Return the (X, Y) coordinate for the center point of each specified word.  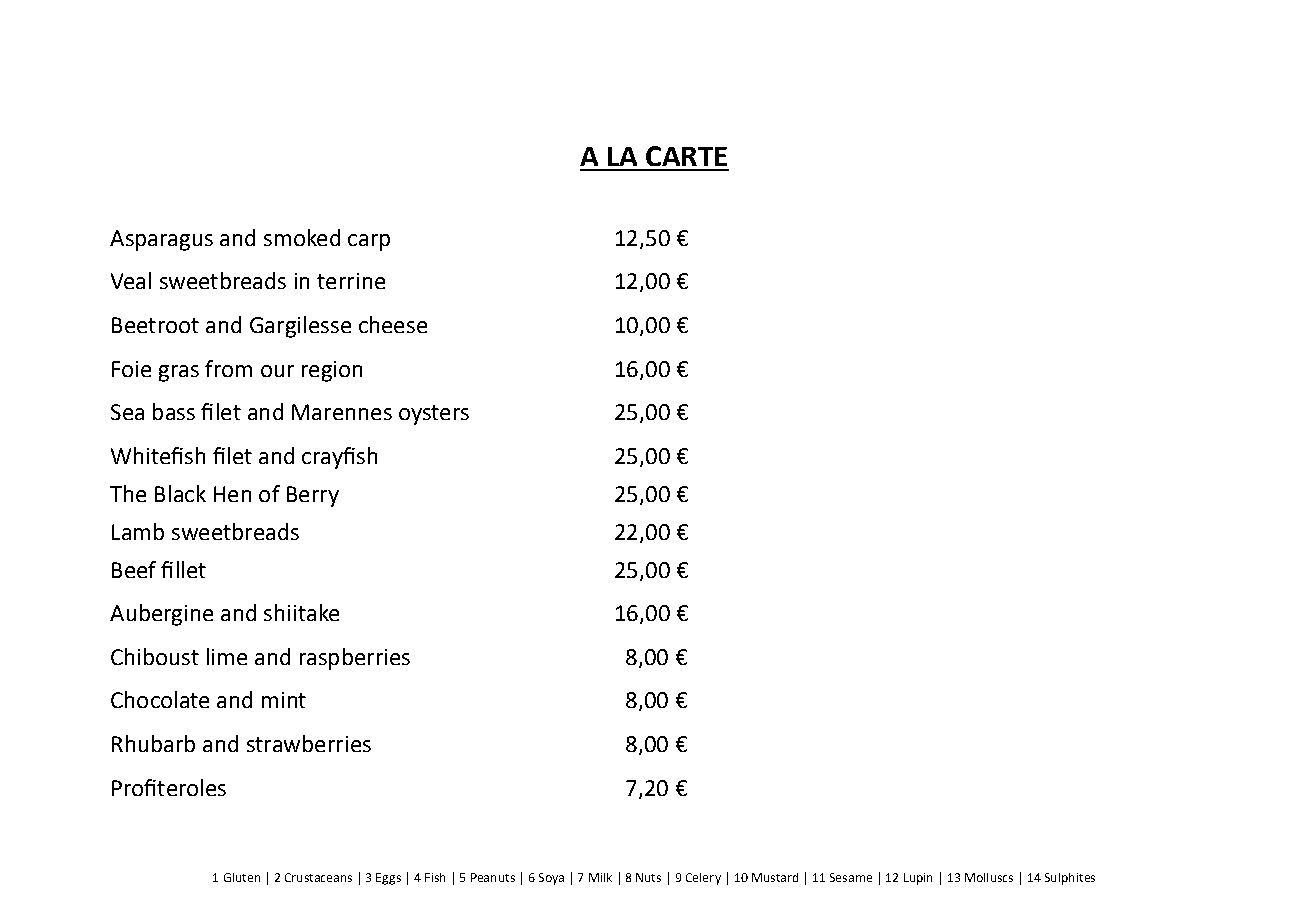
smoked (302, 237)
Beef (134, 569)
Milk (600, 877)
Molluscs (989, 877)
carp (369, 242)
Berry (313, 496)
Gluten (242, 877)
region (332, 371)
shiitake (301, 612)
